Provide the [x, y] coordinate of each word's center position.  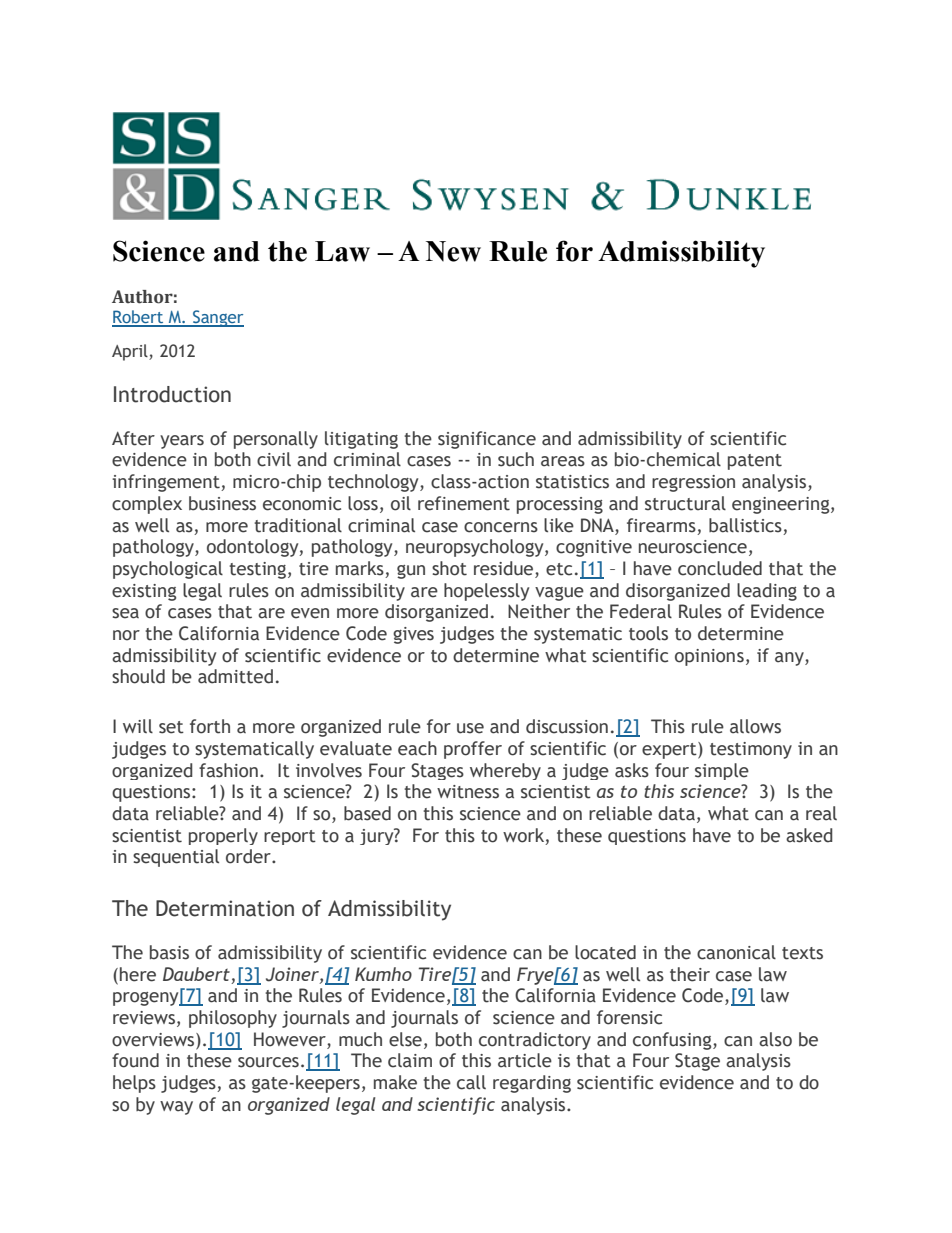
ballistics [745, 525]
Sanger [217, 318]
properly [223, 836]
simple [722, 771]
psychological [168, 570]
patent [755, 462]
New [453, 251]
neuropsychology [476, 548]
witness [468, 792]
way [176, 1108]
